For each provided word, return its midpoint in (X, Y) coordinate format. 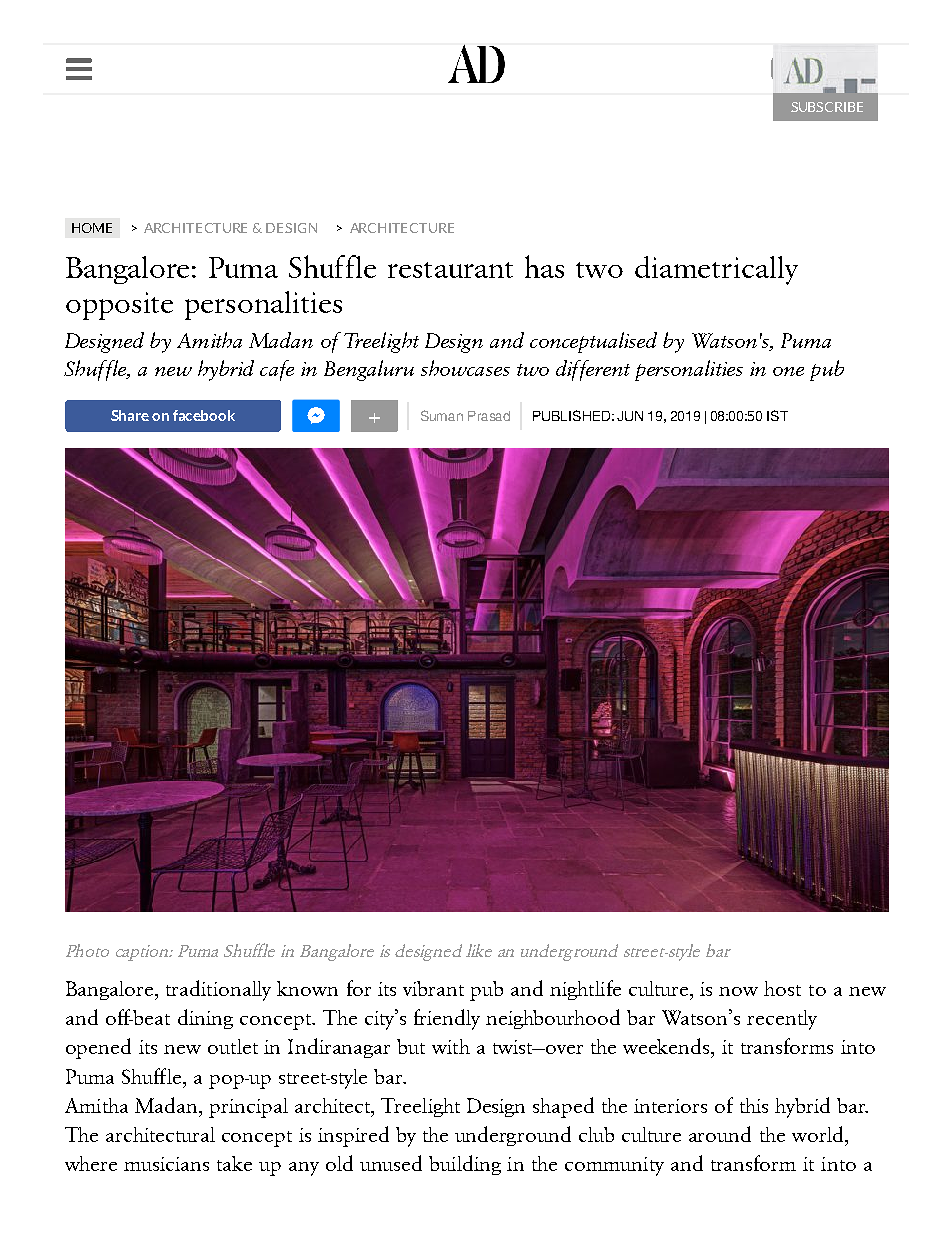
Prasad (489, 416)
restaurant (450, 270)
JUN (630, 416)
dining (205, 1019)
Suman (442, 415)
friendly (447, 1019)
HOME (92, 228)
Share (130, 415)
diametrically (716, 270)
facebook (204, 415)
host (782, 988)
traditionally (218, 990)
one (788, 371)
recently (782, 1020)
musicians (166, 1164)
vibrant (433, 988)
